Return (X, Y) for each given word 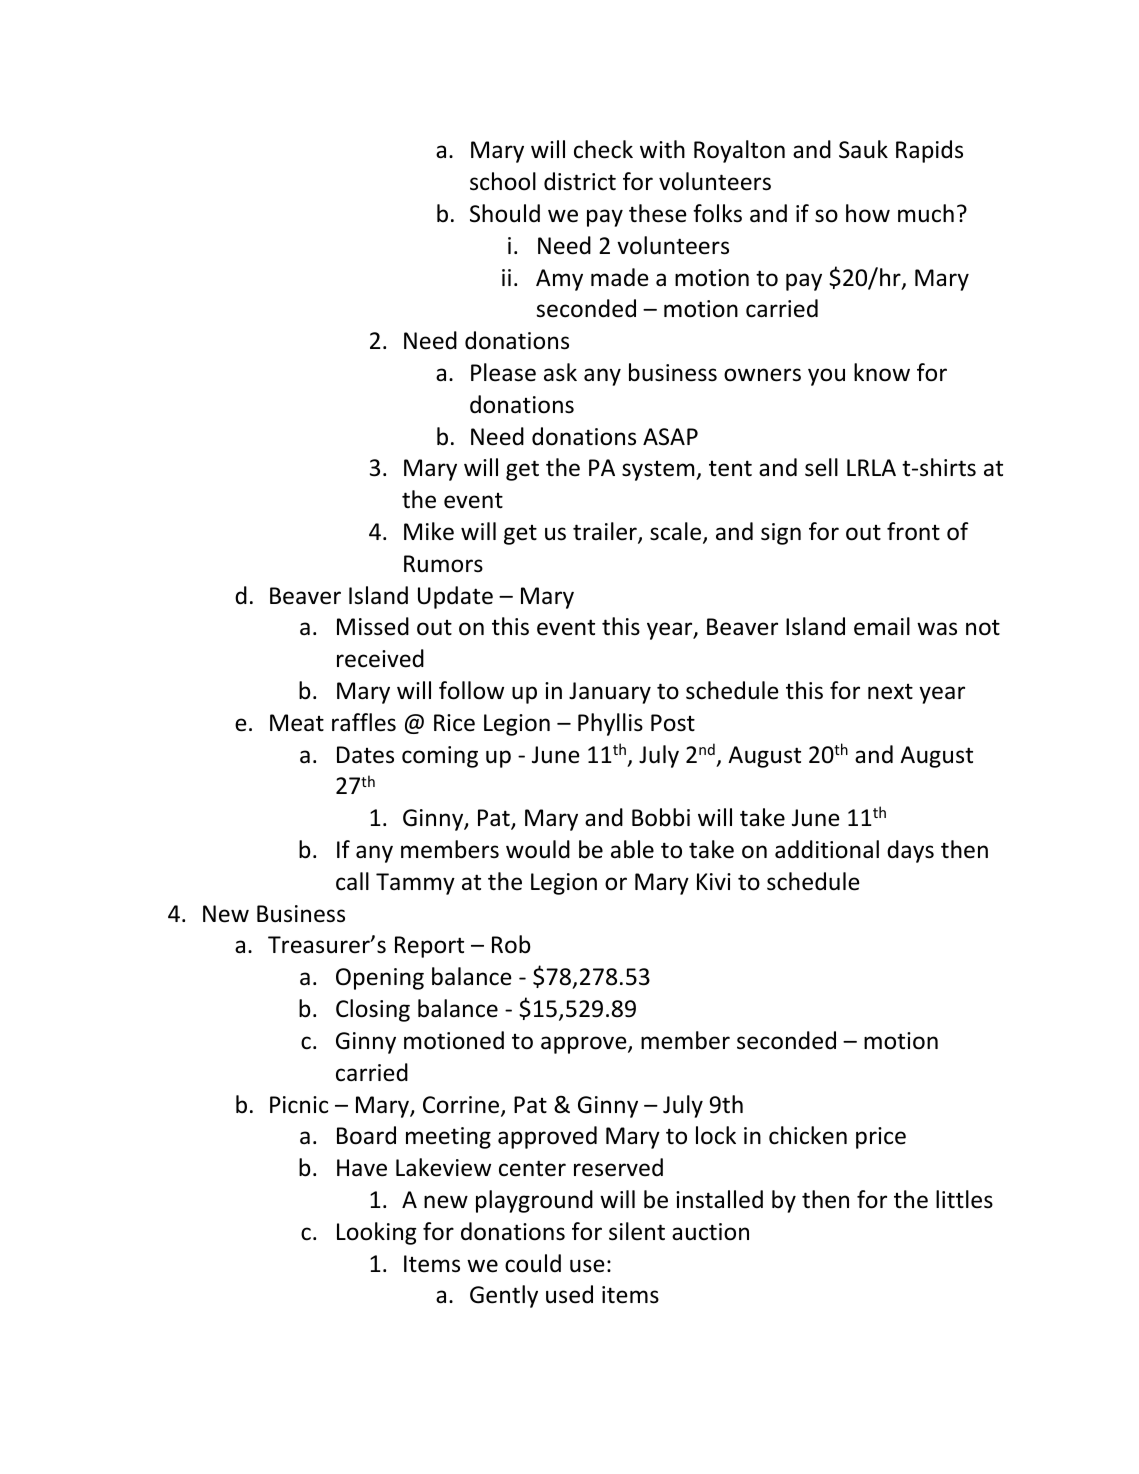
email (882, 626)
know (882, 372)
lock (716, 1135)
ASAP (670, 437)
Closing (373, 1010)
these (658, 213)
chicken (808, 1135)
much (926, 213)
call (352, 881)
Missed (373, 626)
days (910, 851)
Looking (377, 1233)
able (632, 849)
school (503, 181)
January (610, 693)
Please (503, 372)
